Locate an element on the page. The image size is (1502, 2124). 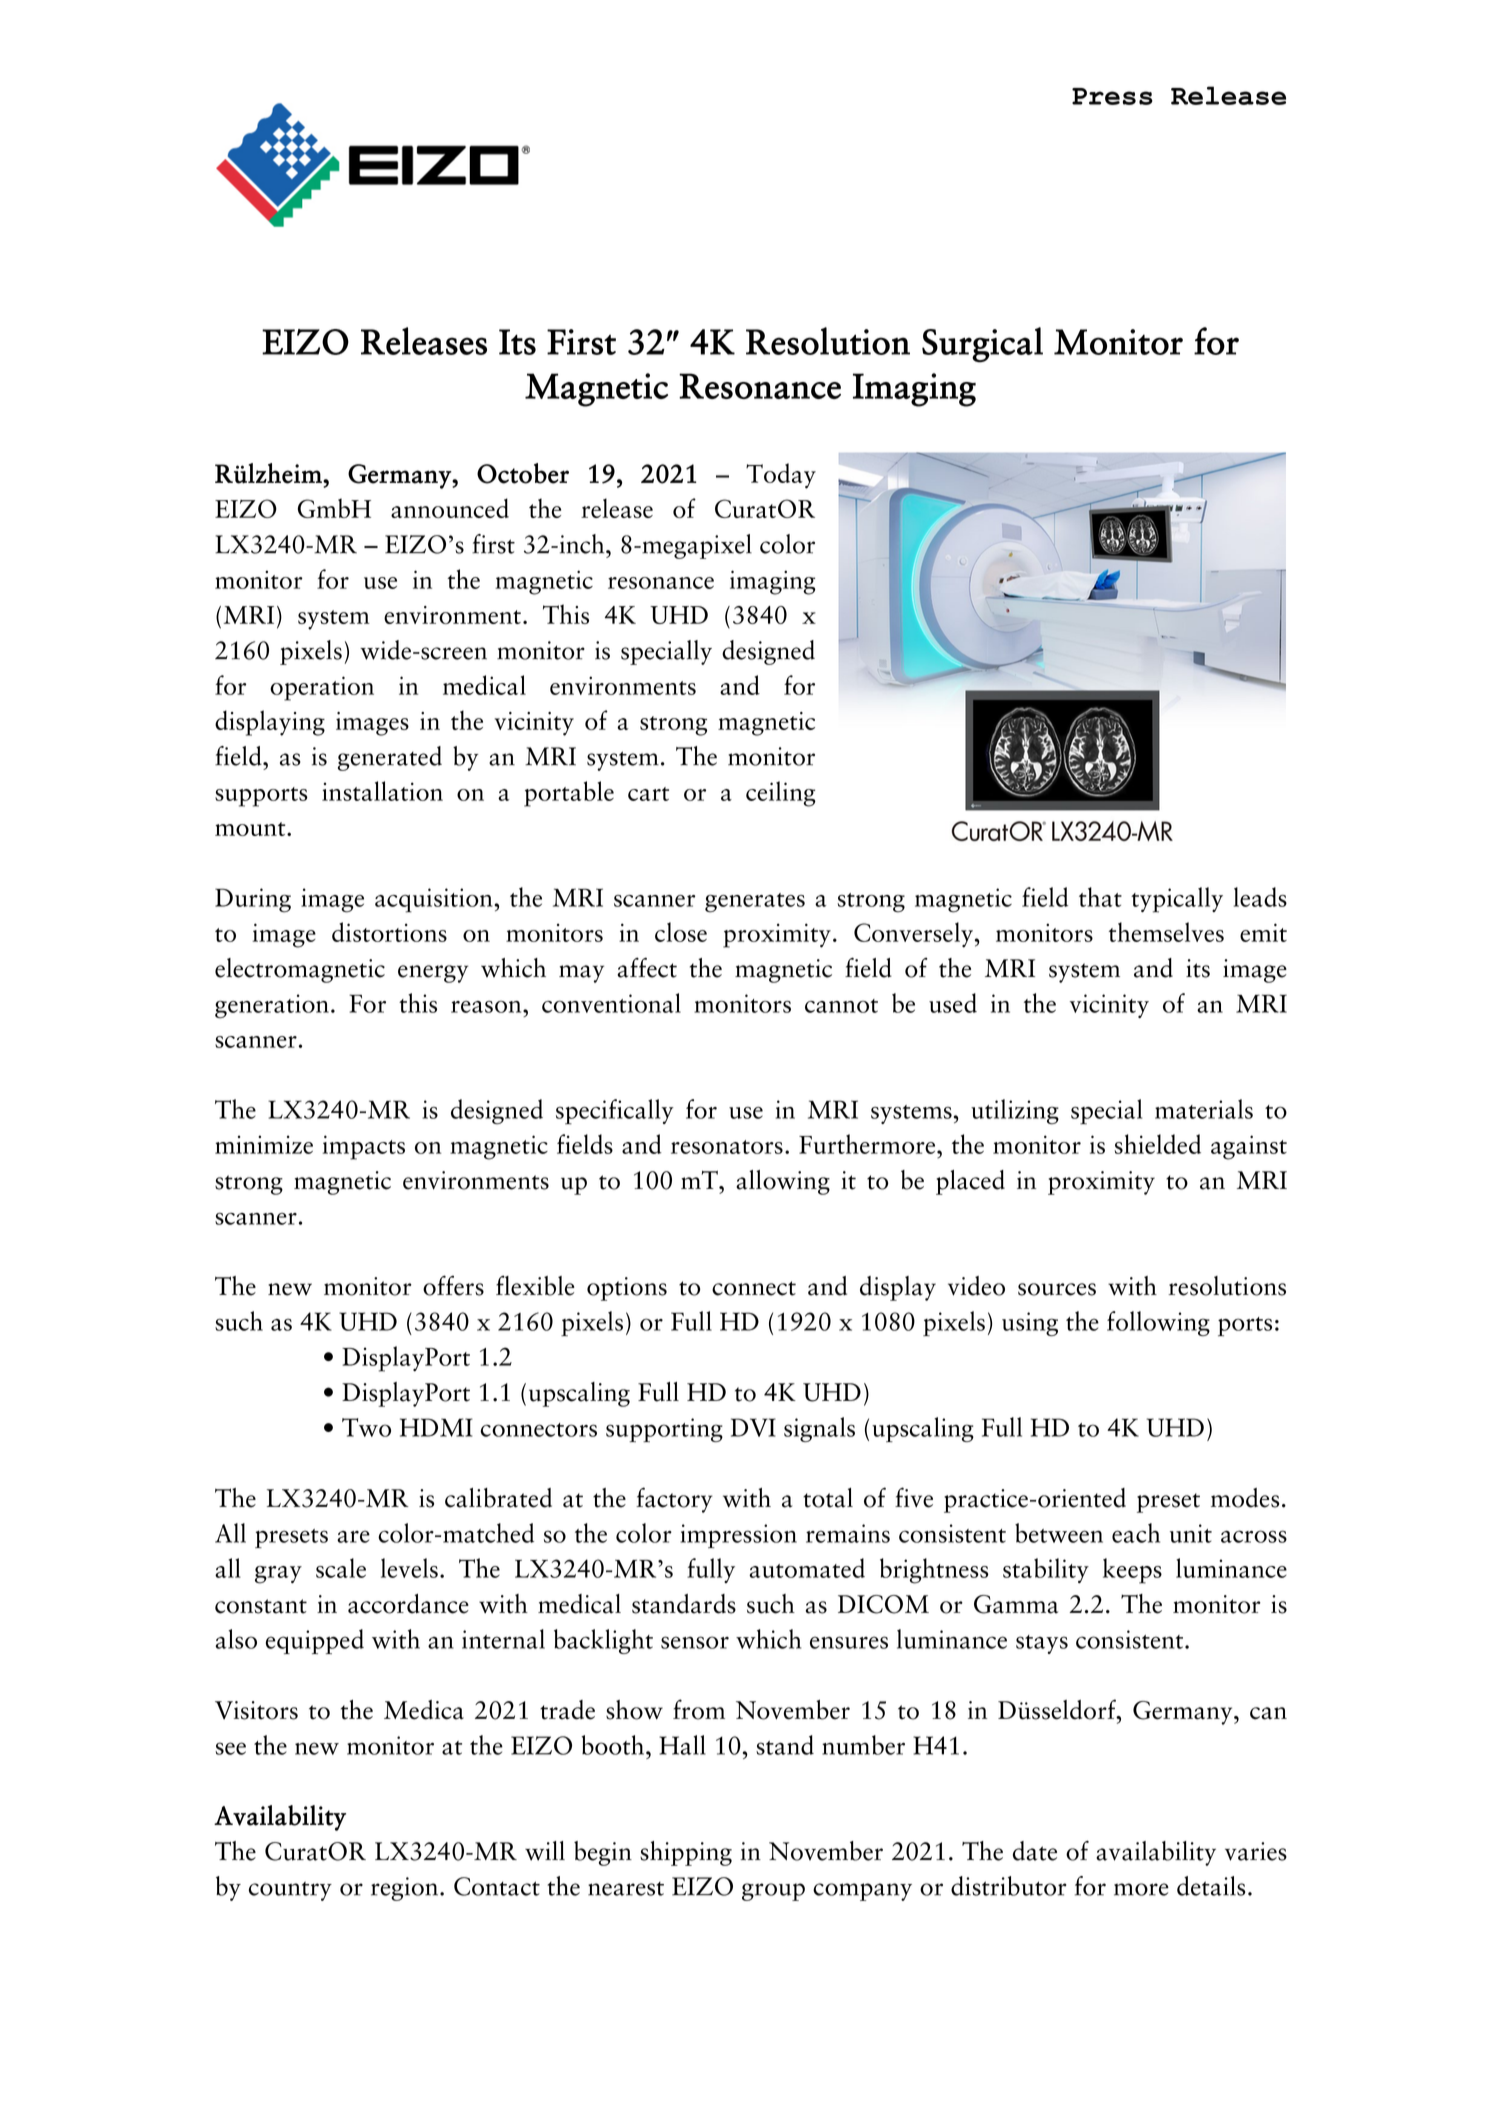
shielded is located at coordinates (1157, 1144).
